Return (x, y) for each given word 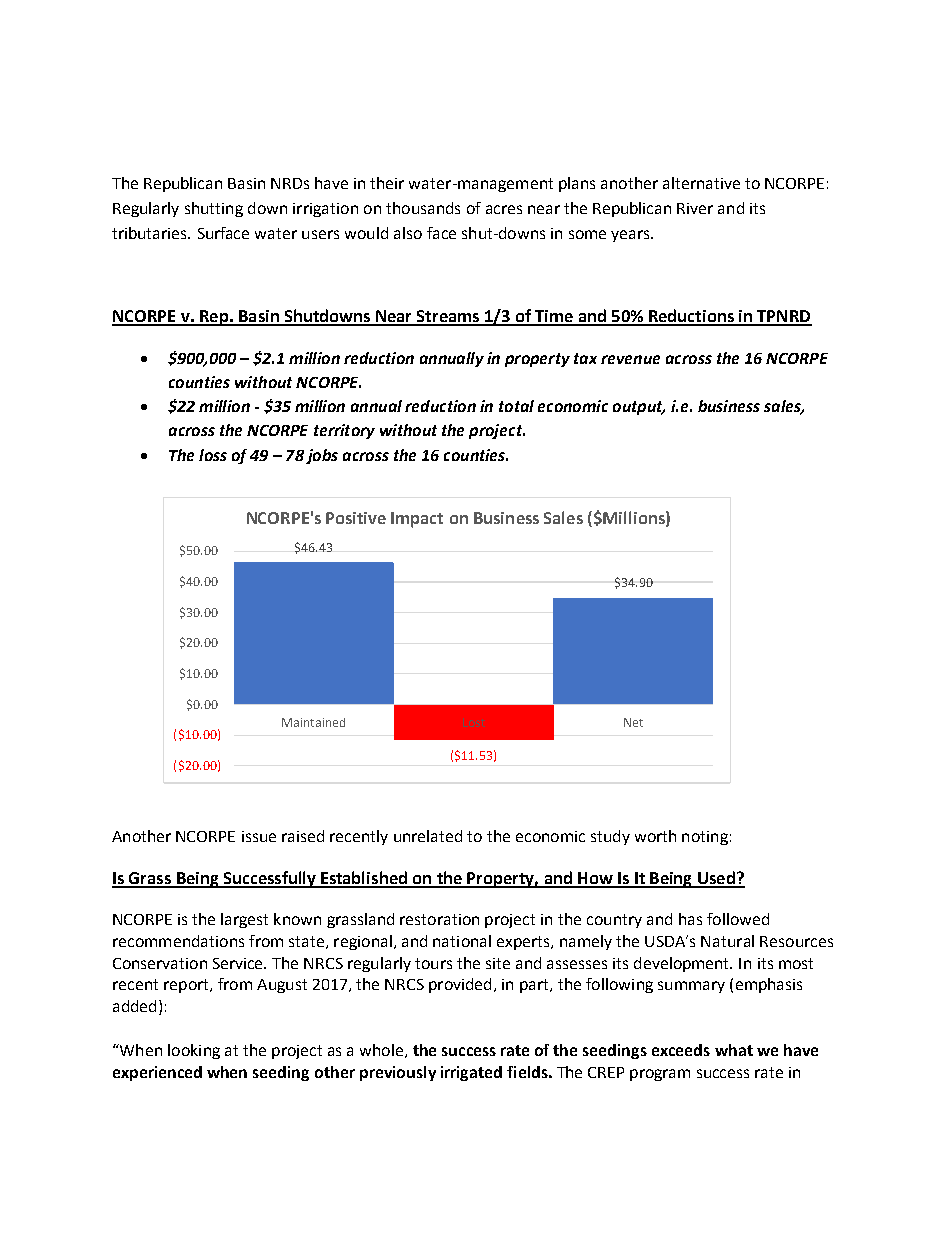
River (695, 208)
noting (705, 838)
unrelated (428, 836)
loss (213, 455)
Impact (417, 520)
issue (259, 836)
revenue (630, 359)
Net (633, 722)
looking (194, 1051)
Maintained (313, 722)
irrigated (471, 1073)
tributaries (151, 233)
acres (504, 209)
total (516, 406)
